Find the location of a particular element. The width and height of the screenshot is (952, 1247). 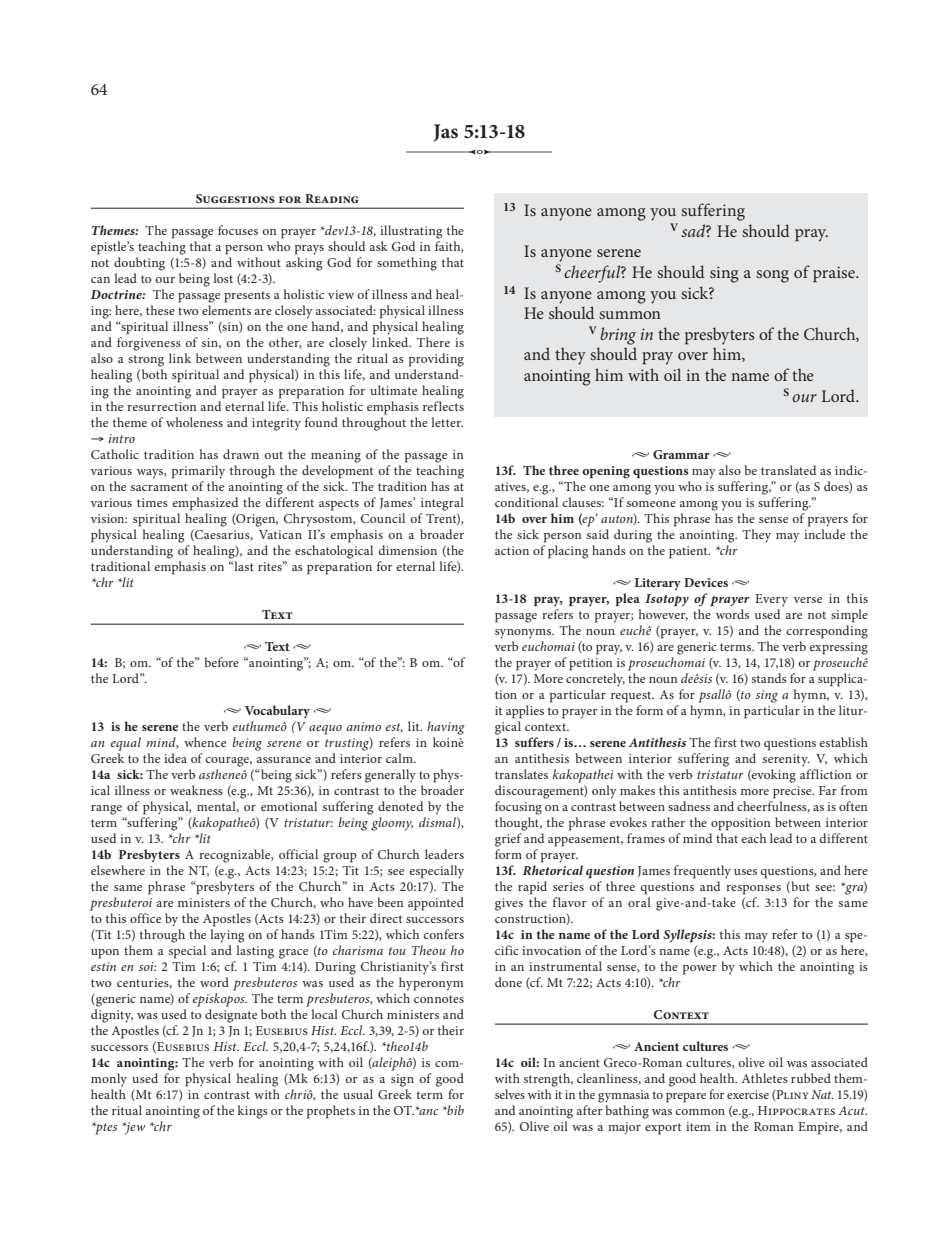

after is located at coordinates (590, 1108).
